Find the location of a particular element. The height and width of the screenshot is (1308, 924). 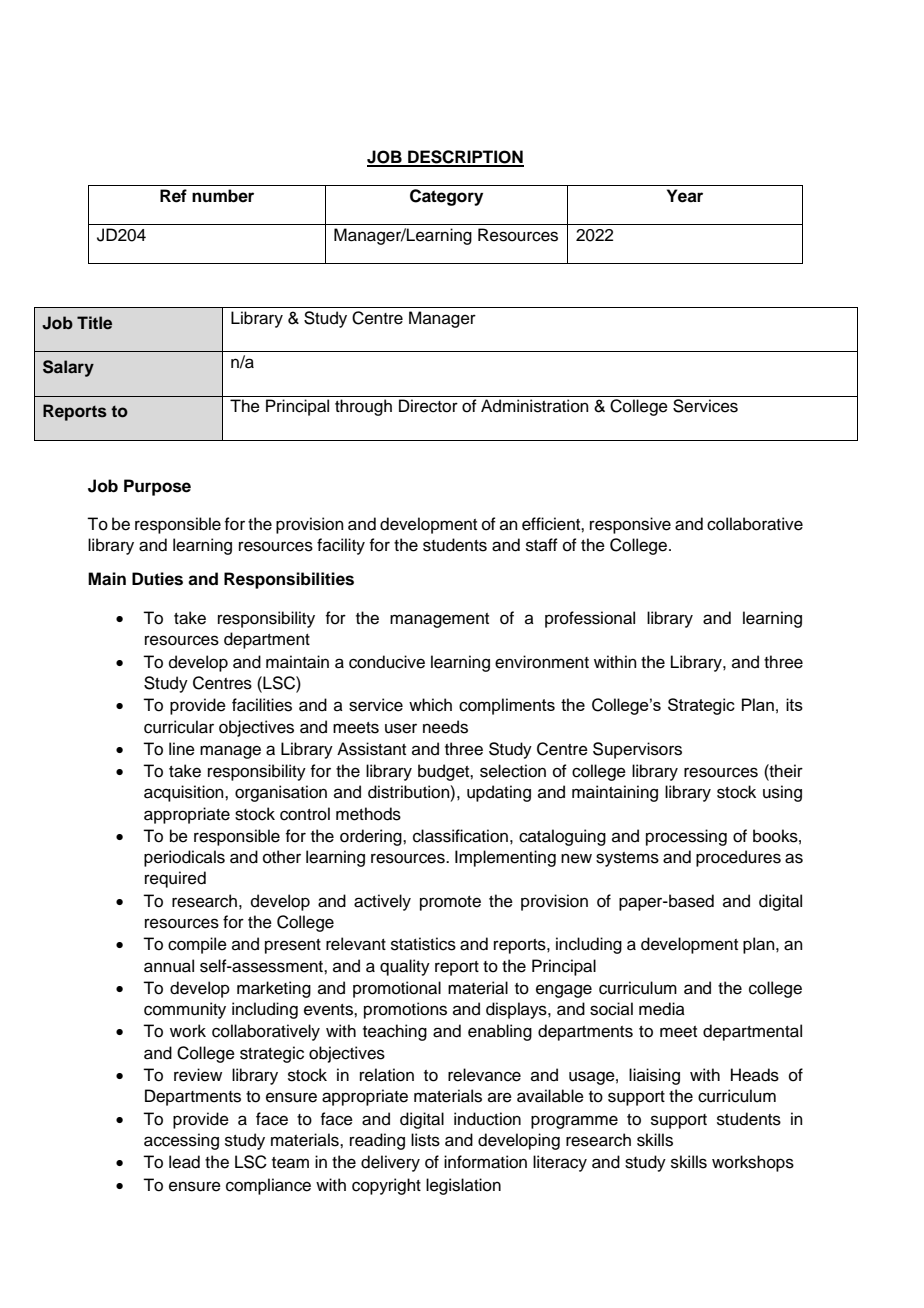

lists is located at coordinates (425, 1140).
